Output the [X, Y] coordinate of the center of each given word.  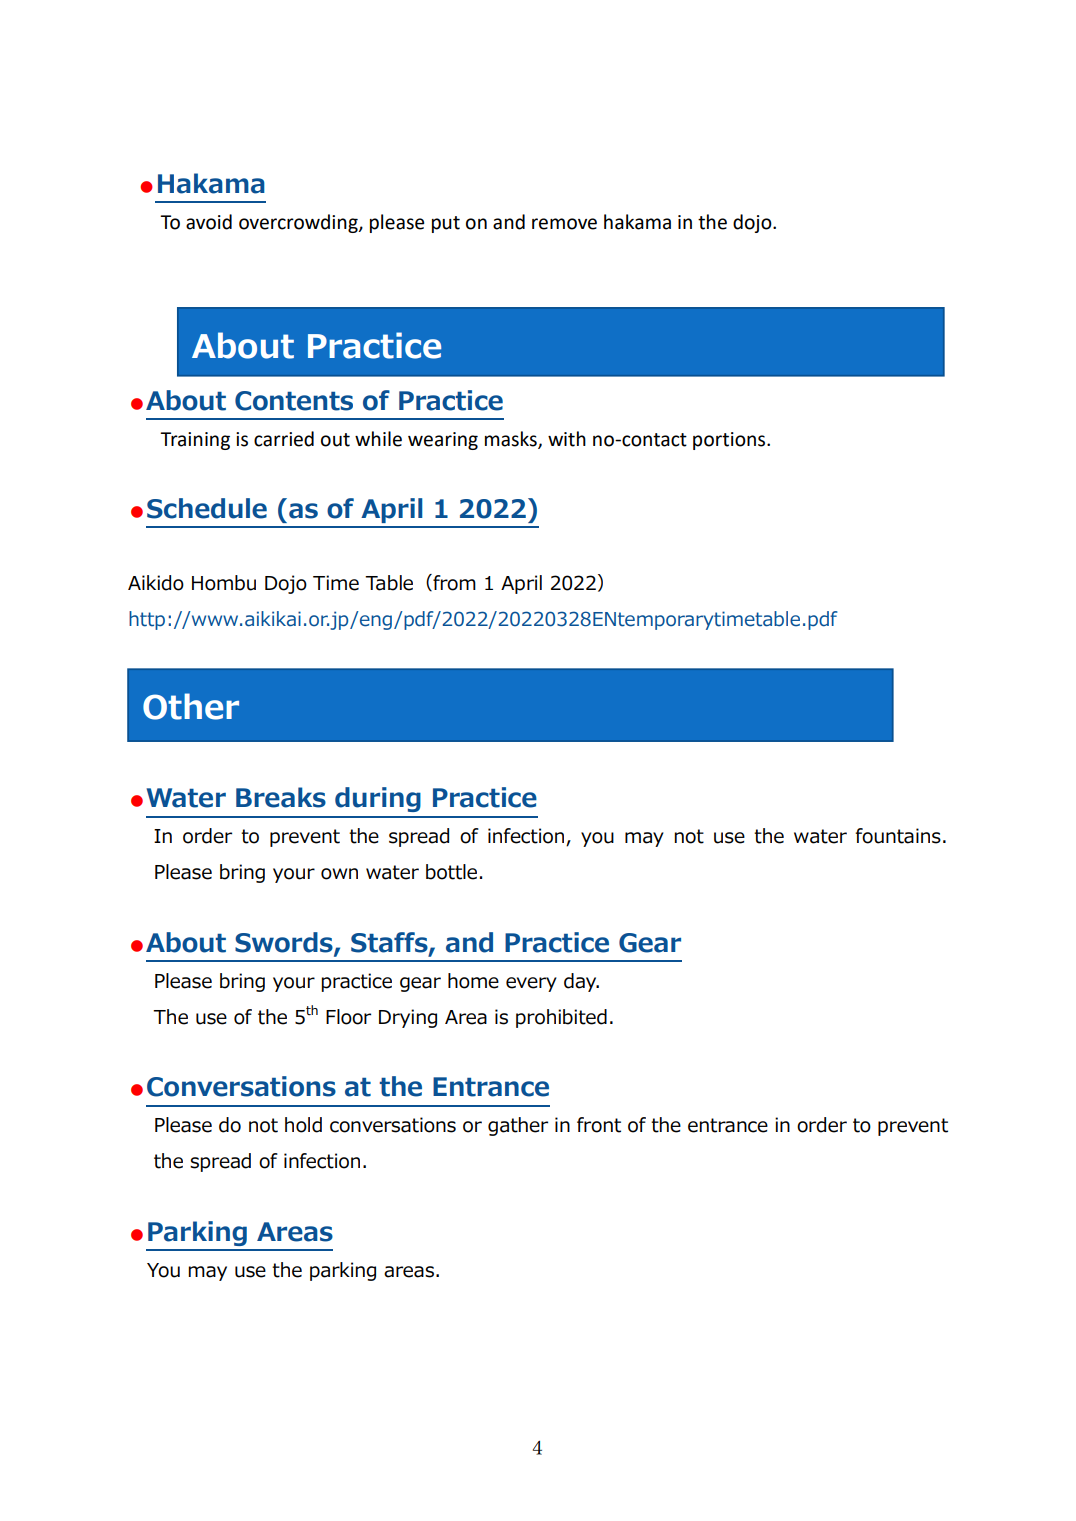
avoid [209, 222]
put [446, 224]
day [581, 982]
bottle [451, 872]
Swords [285, 943]
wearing [443, 441]
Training [195, 441]
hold [303, 1125]
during [378, 799]
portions [730, 441]
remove [564, 224]
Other [191, 706]
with [567, 439]
